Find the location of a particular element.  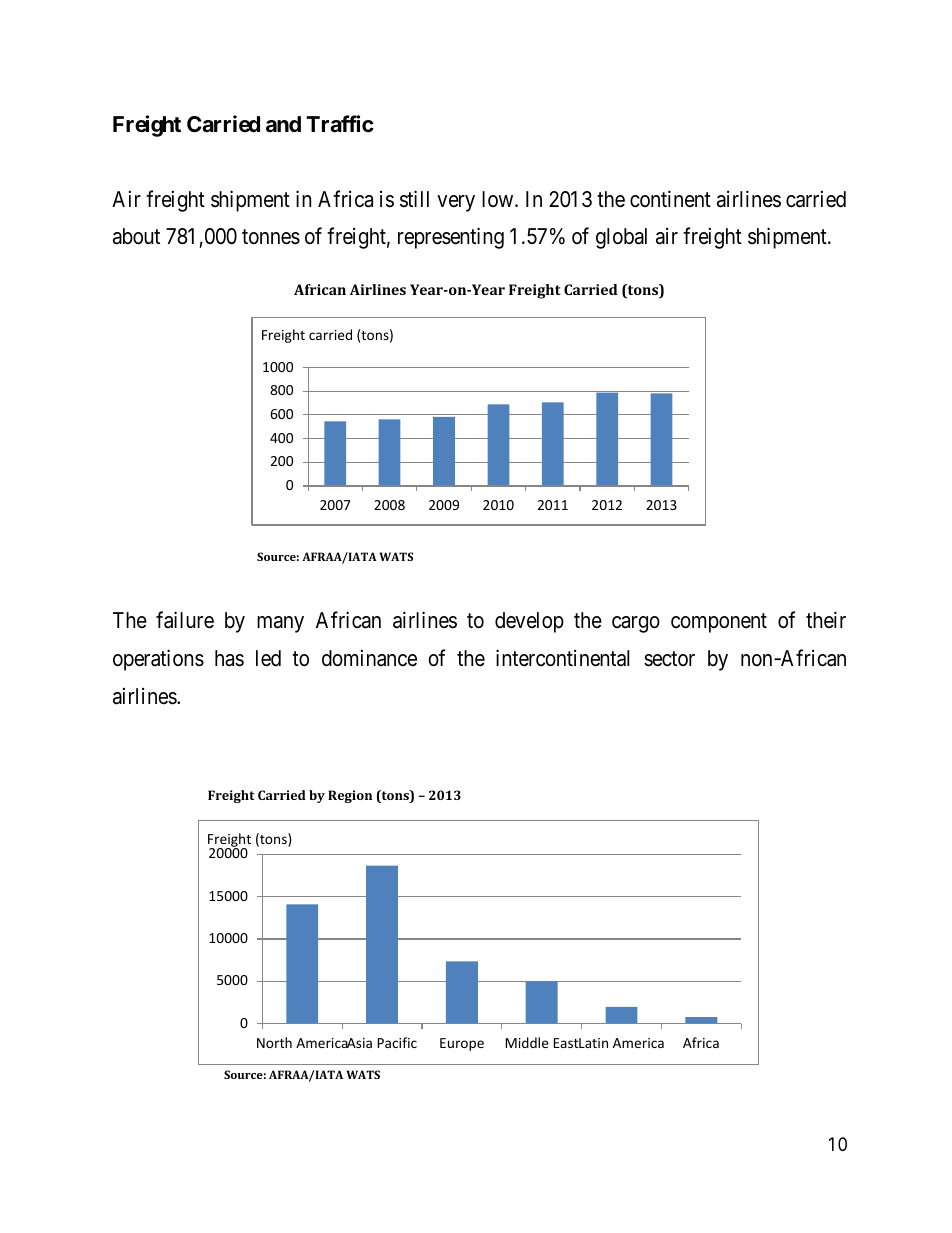

and is located at coordinates (283, 124).
